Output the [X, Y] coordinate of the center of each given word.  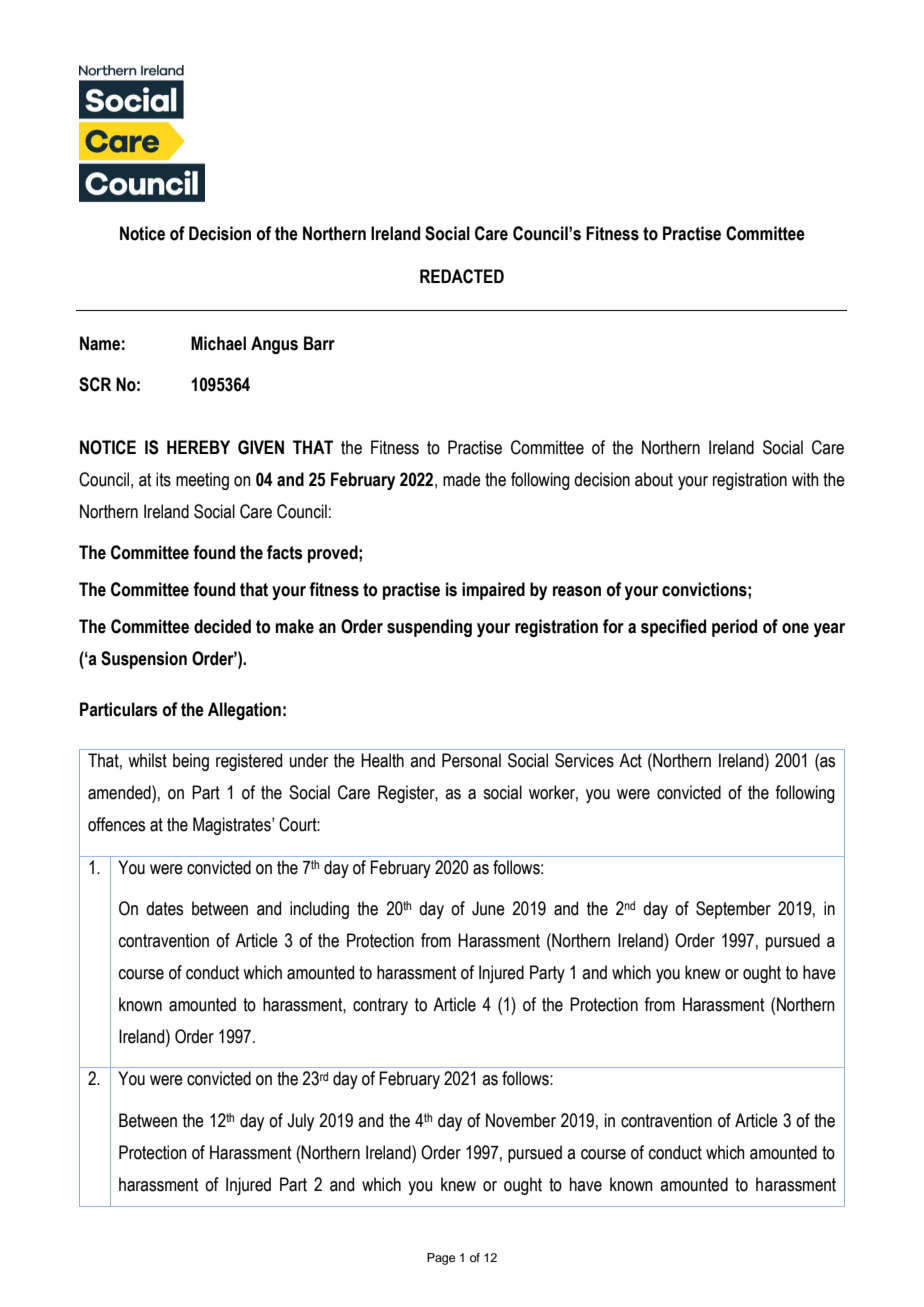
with [805, 479]
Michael [218, 343]
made [462, 479]
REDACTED [462, 276]
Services [584, 760]
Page [441, 1259]
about [654, 479]
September [733, 910]
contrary [380, 1006]
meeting [202, 481]
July [300, 1122]
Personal [471, 760]
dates [164, 908]
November [521, 1120]
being [191, 762]
